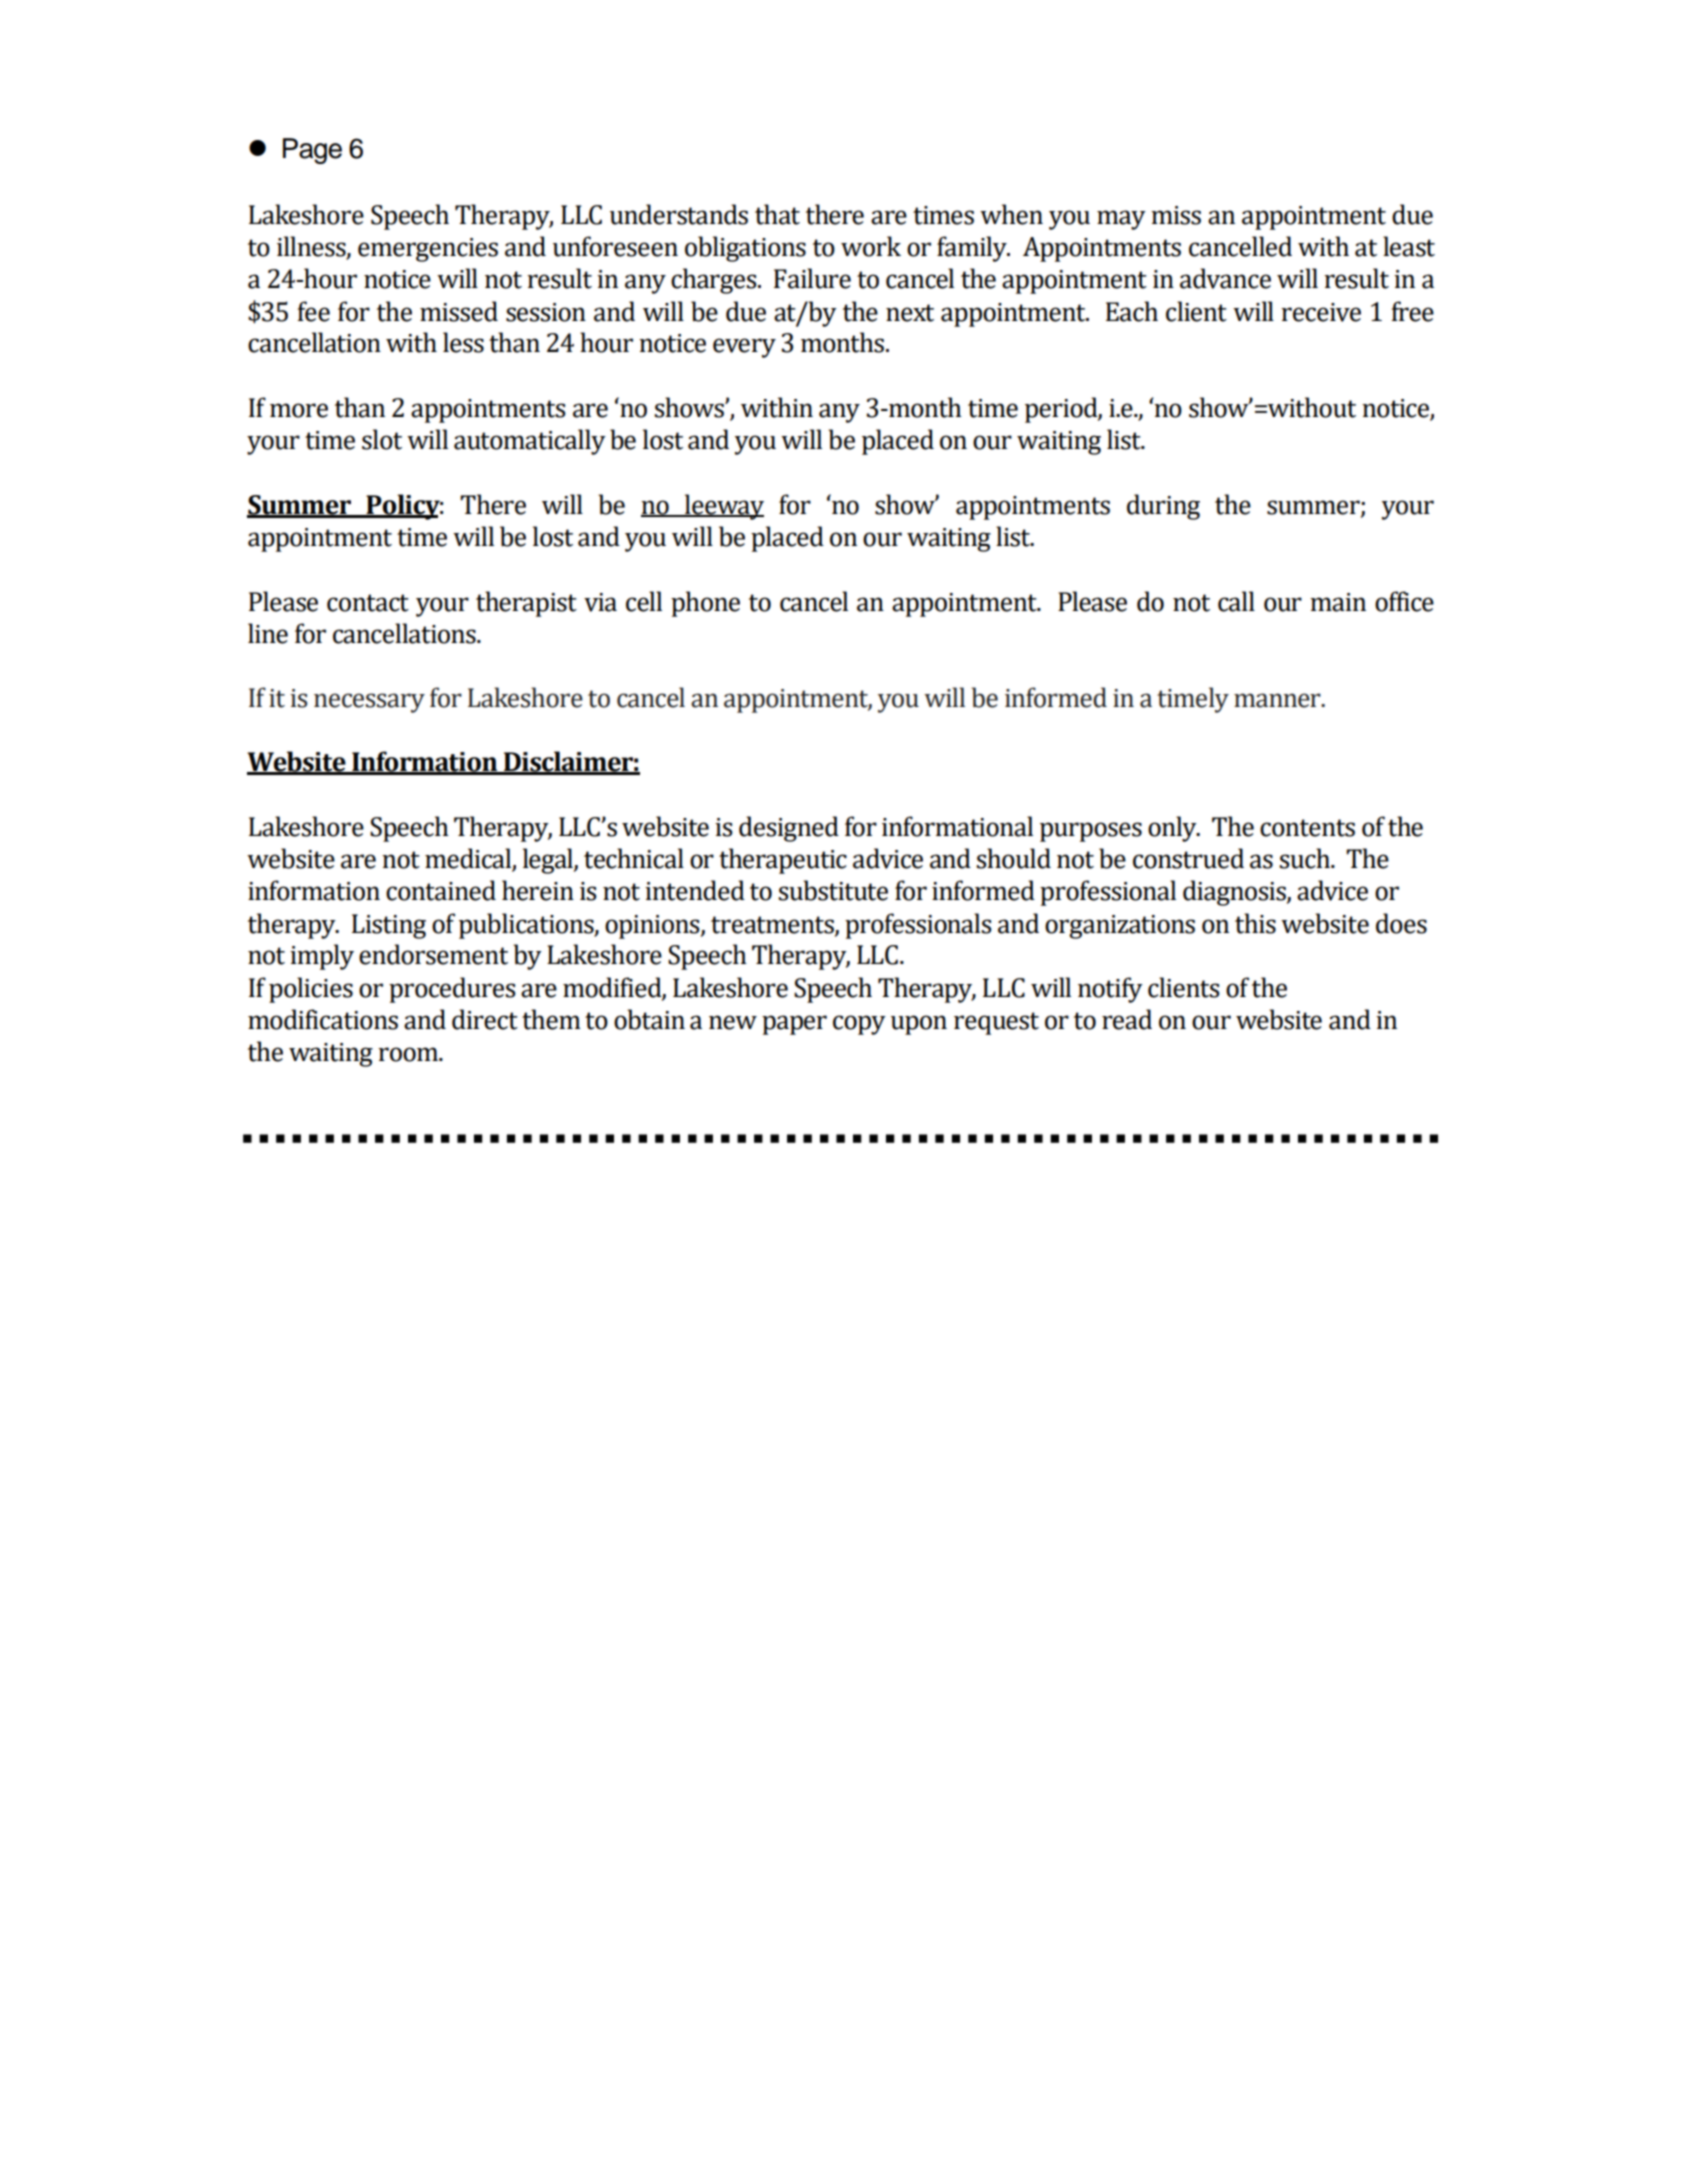 This screenshot has width=1681, height=2175. What do you see at coordinates (382, 439) in the screenshot?
I see `slot` at bounding box center [382, 439].
